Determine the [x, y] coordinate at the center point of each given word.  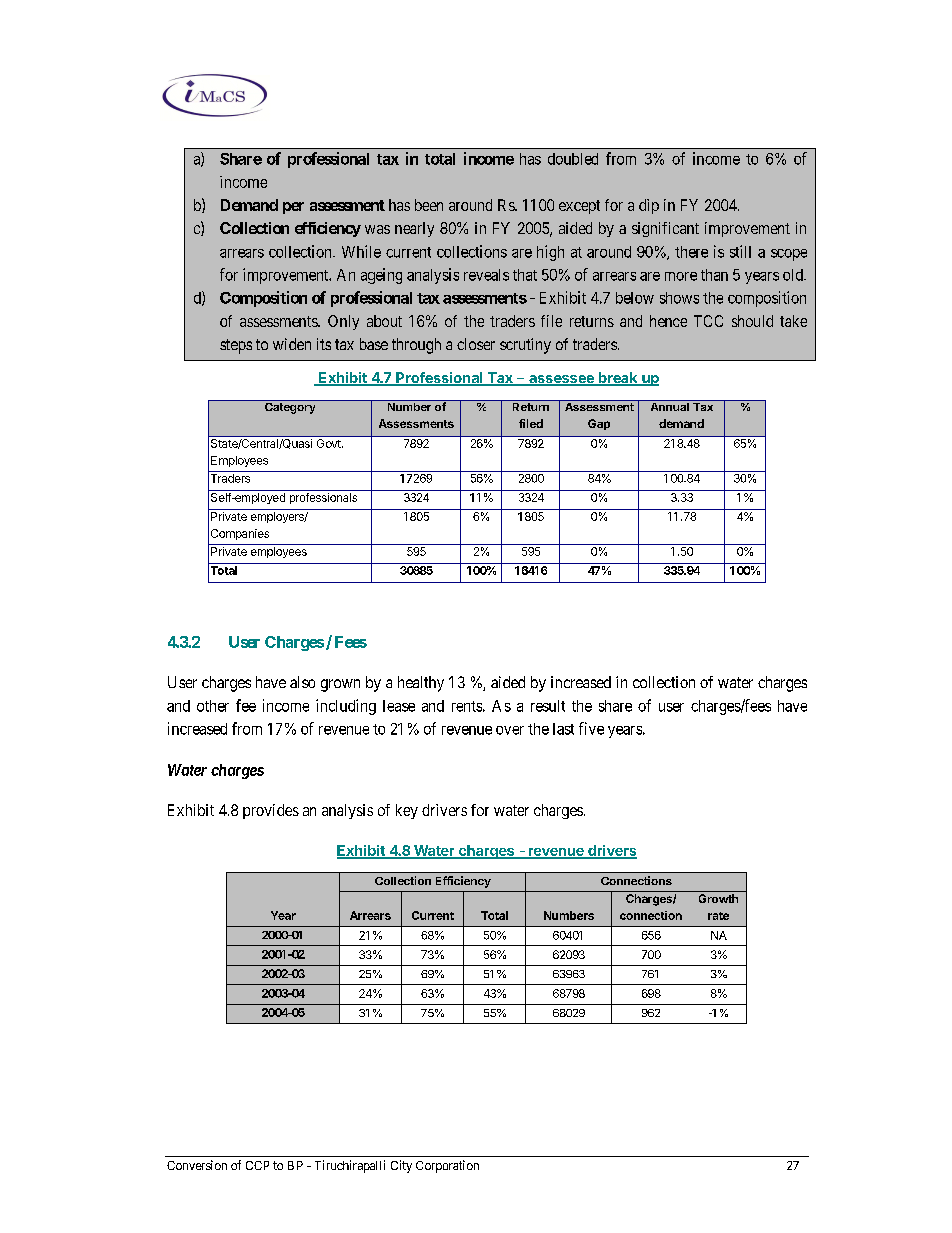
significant [665, 229]
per [293, 208]
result [548, 706]
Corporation [447, 1166]
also [302, 682]
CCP [257, 1165]
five [591, 728]
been [429, 205]
